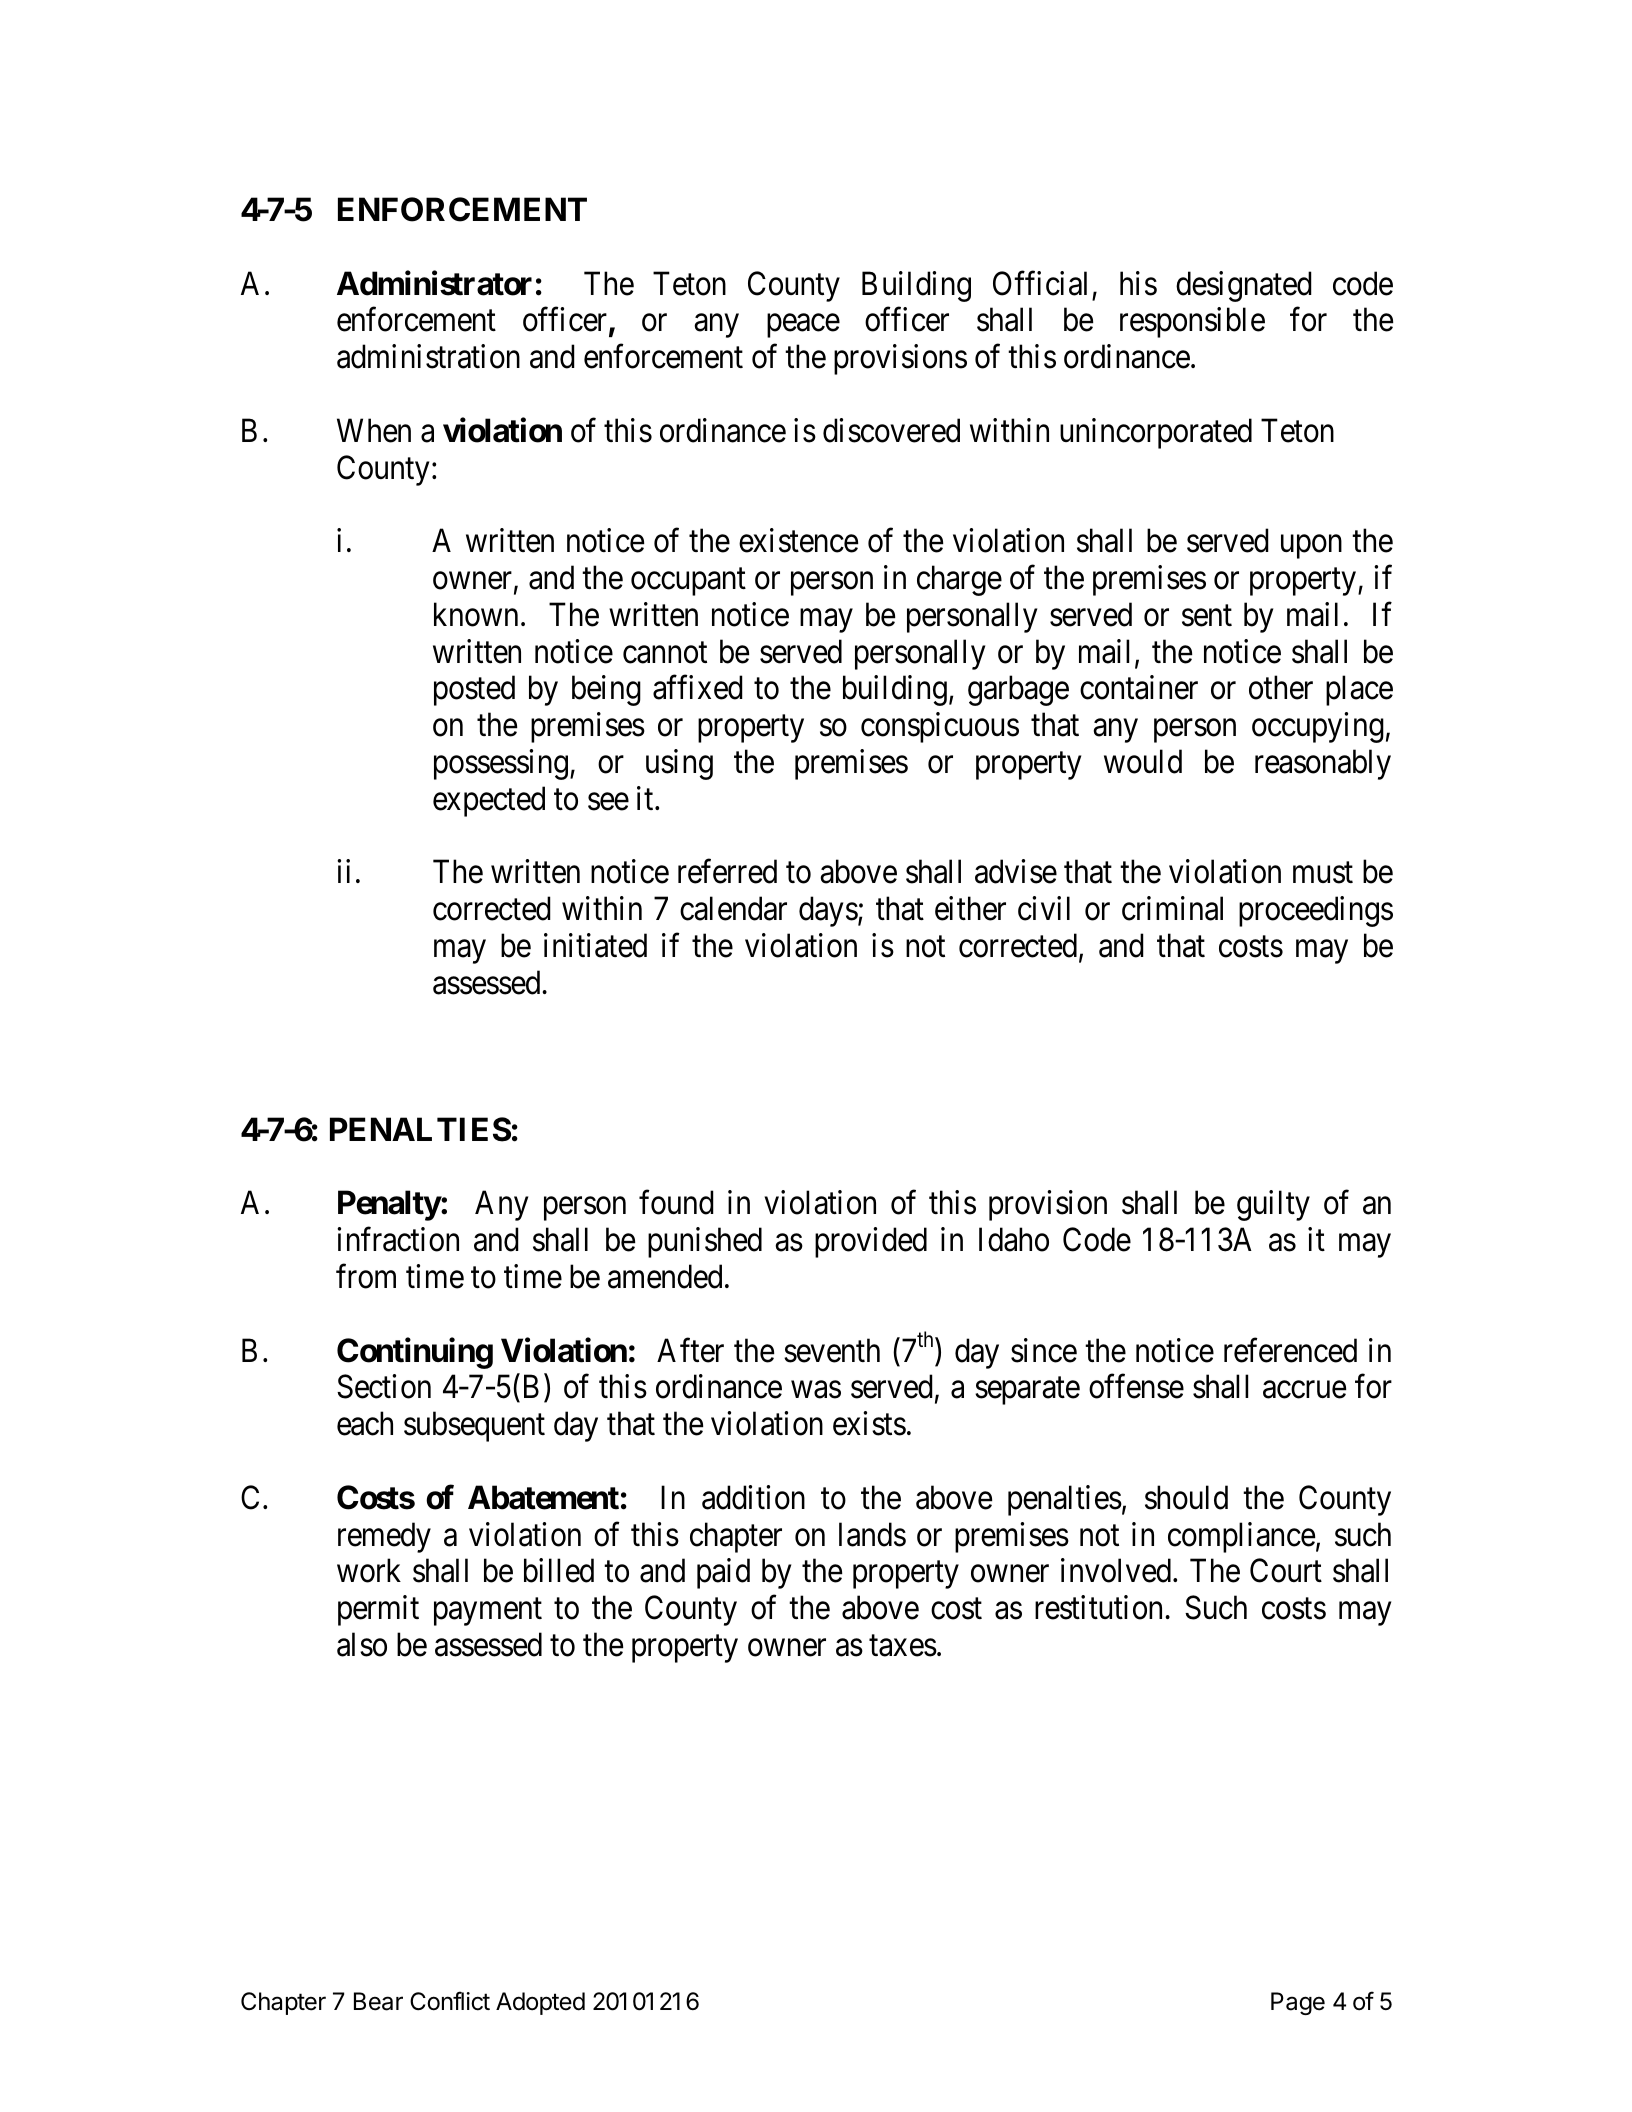 The image size is (1632, 2112). What do you see at coordinates (1172, 908) in the screenshot?
I see `criminal` at bounding box center [1172, 908].
